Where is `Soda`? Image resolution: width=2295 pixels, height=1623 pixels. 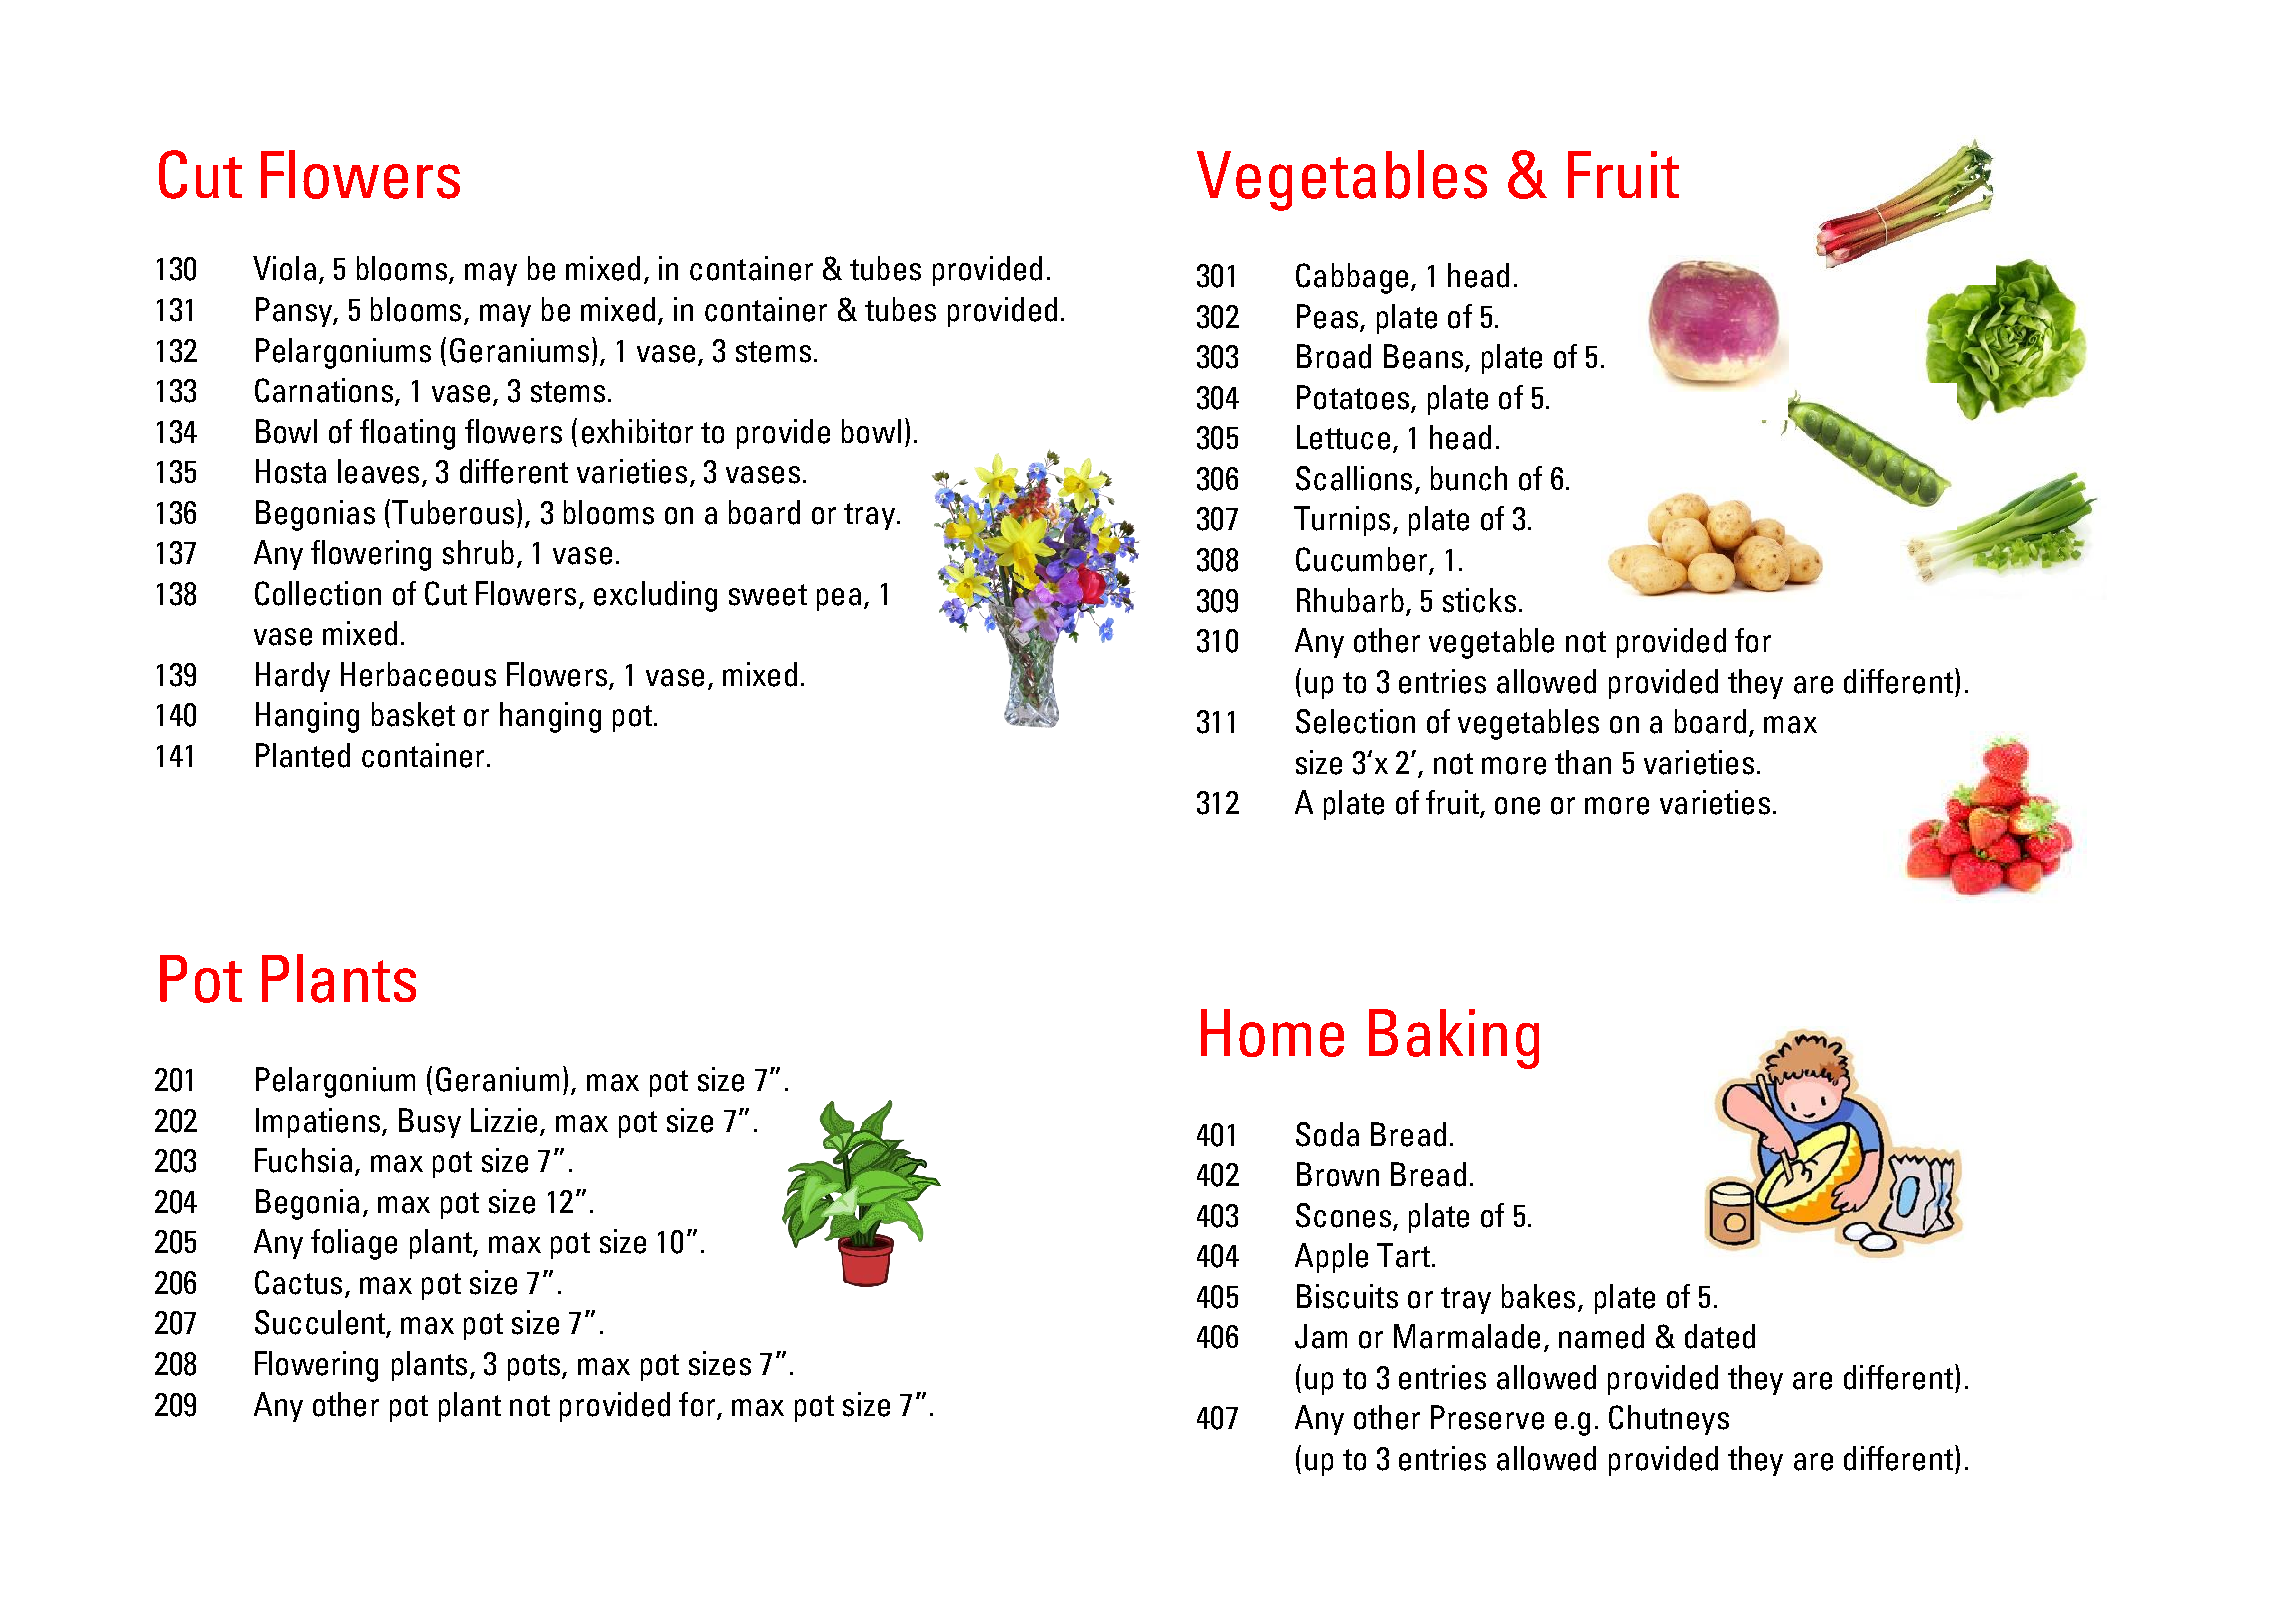
Soda is located at coordinates (1327, 1134).
